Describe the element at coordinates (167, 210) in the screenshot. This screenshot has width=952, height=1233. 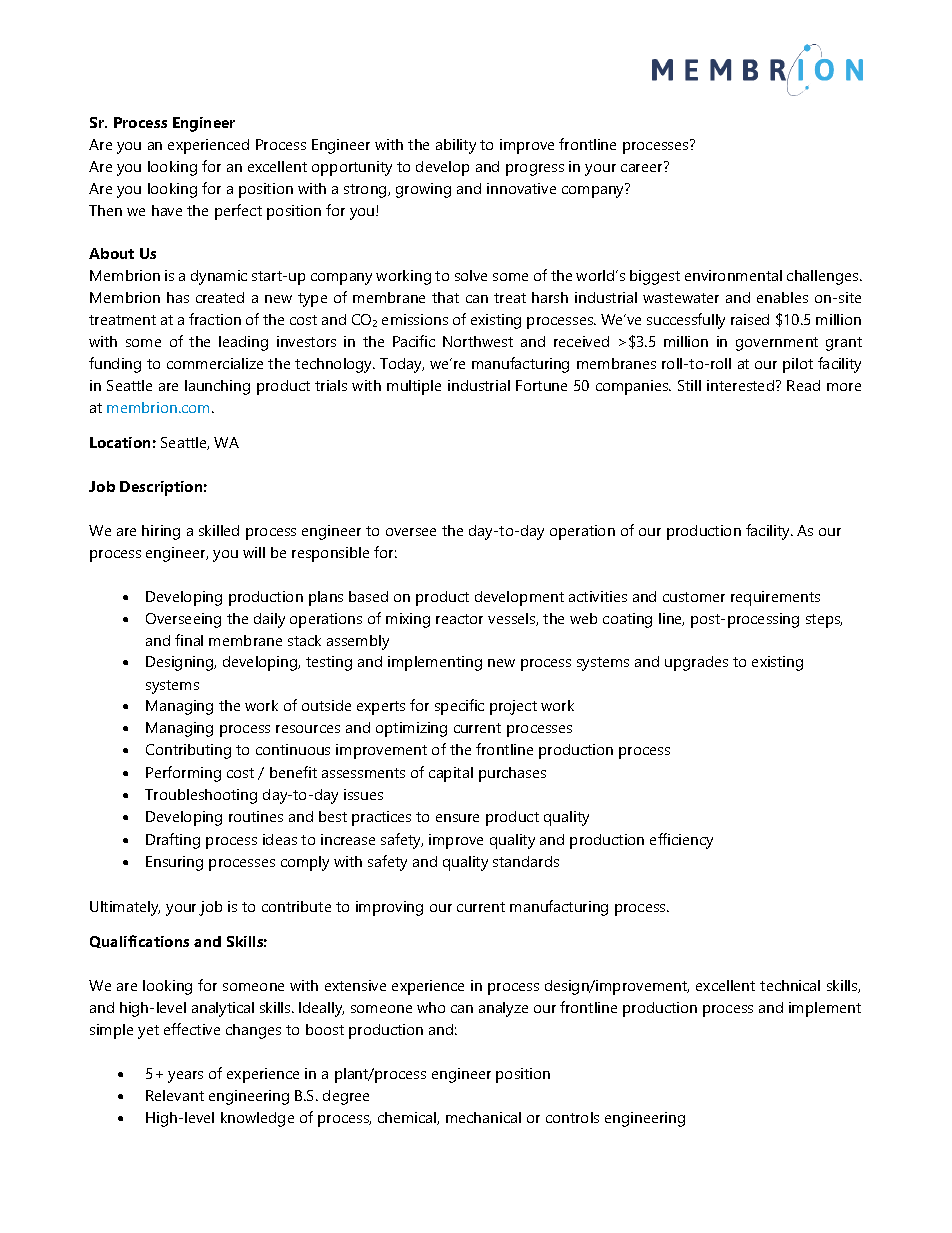
I see `have` at that location.
